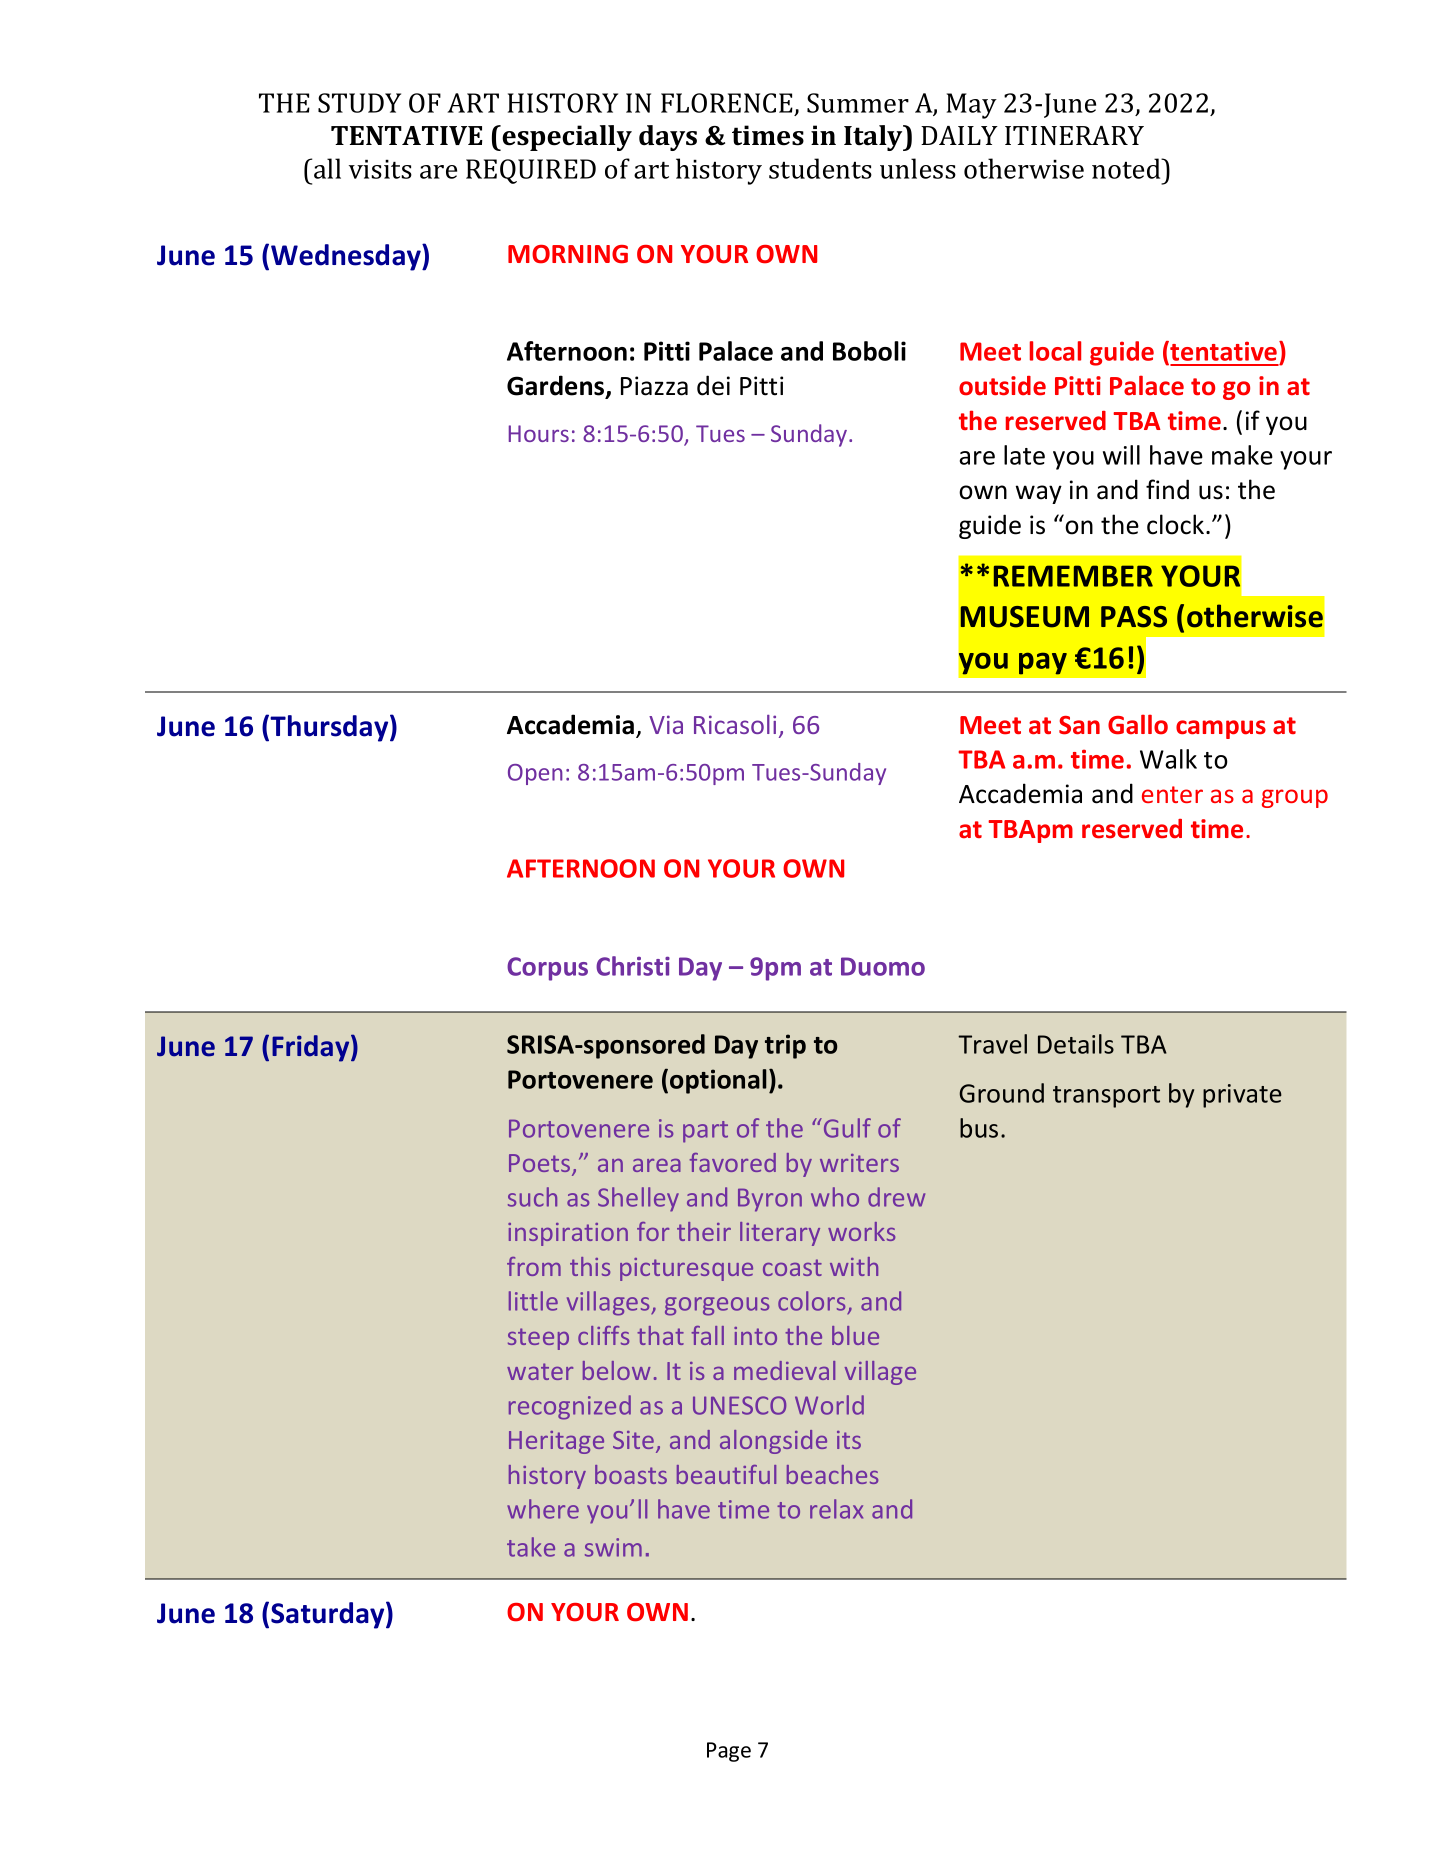  I want to click on private, so click(1242, 1096).
